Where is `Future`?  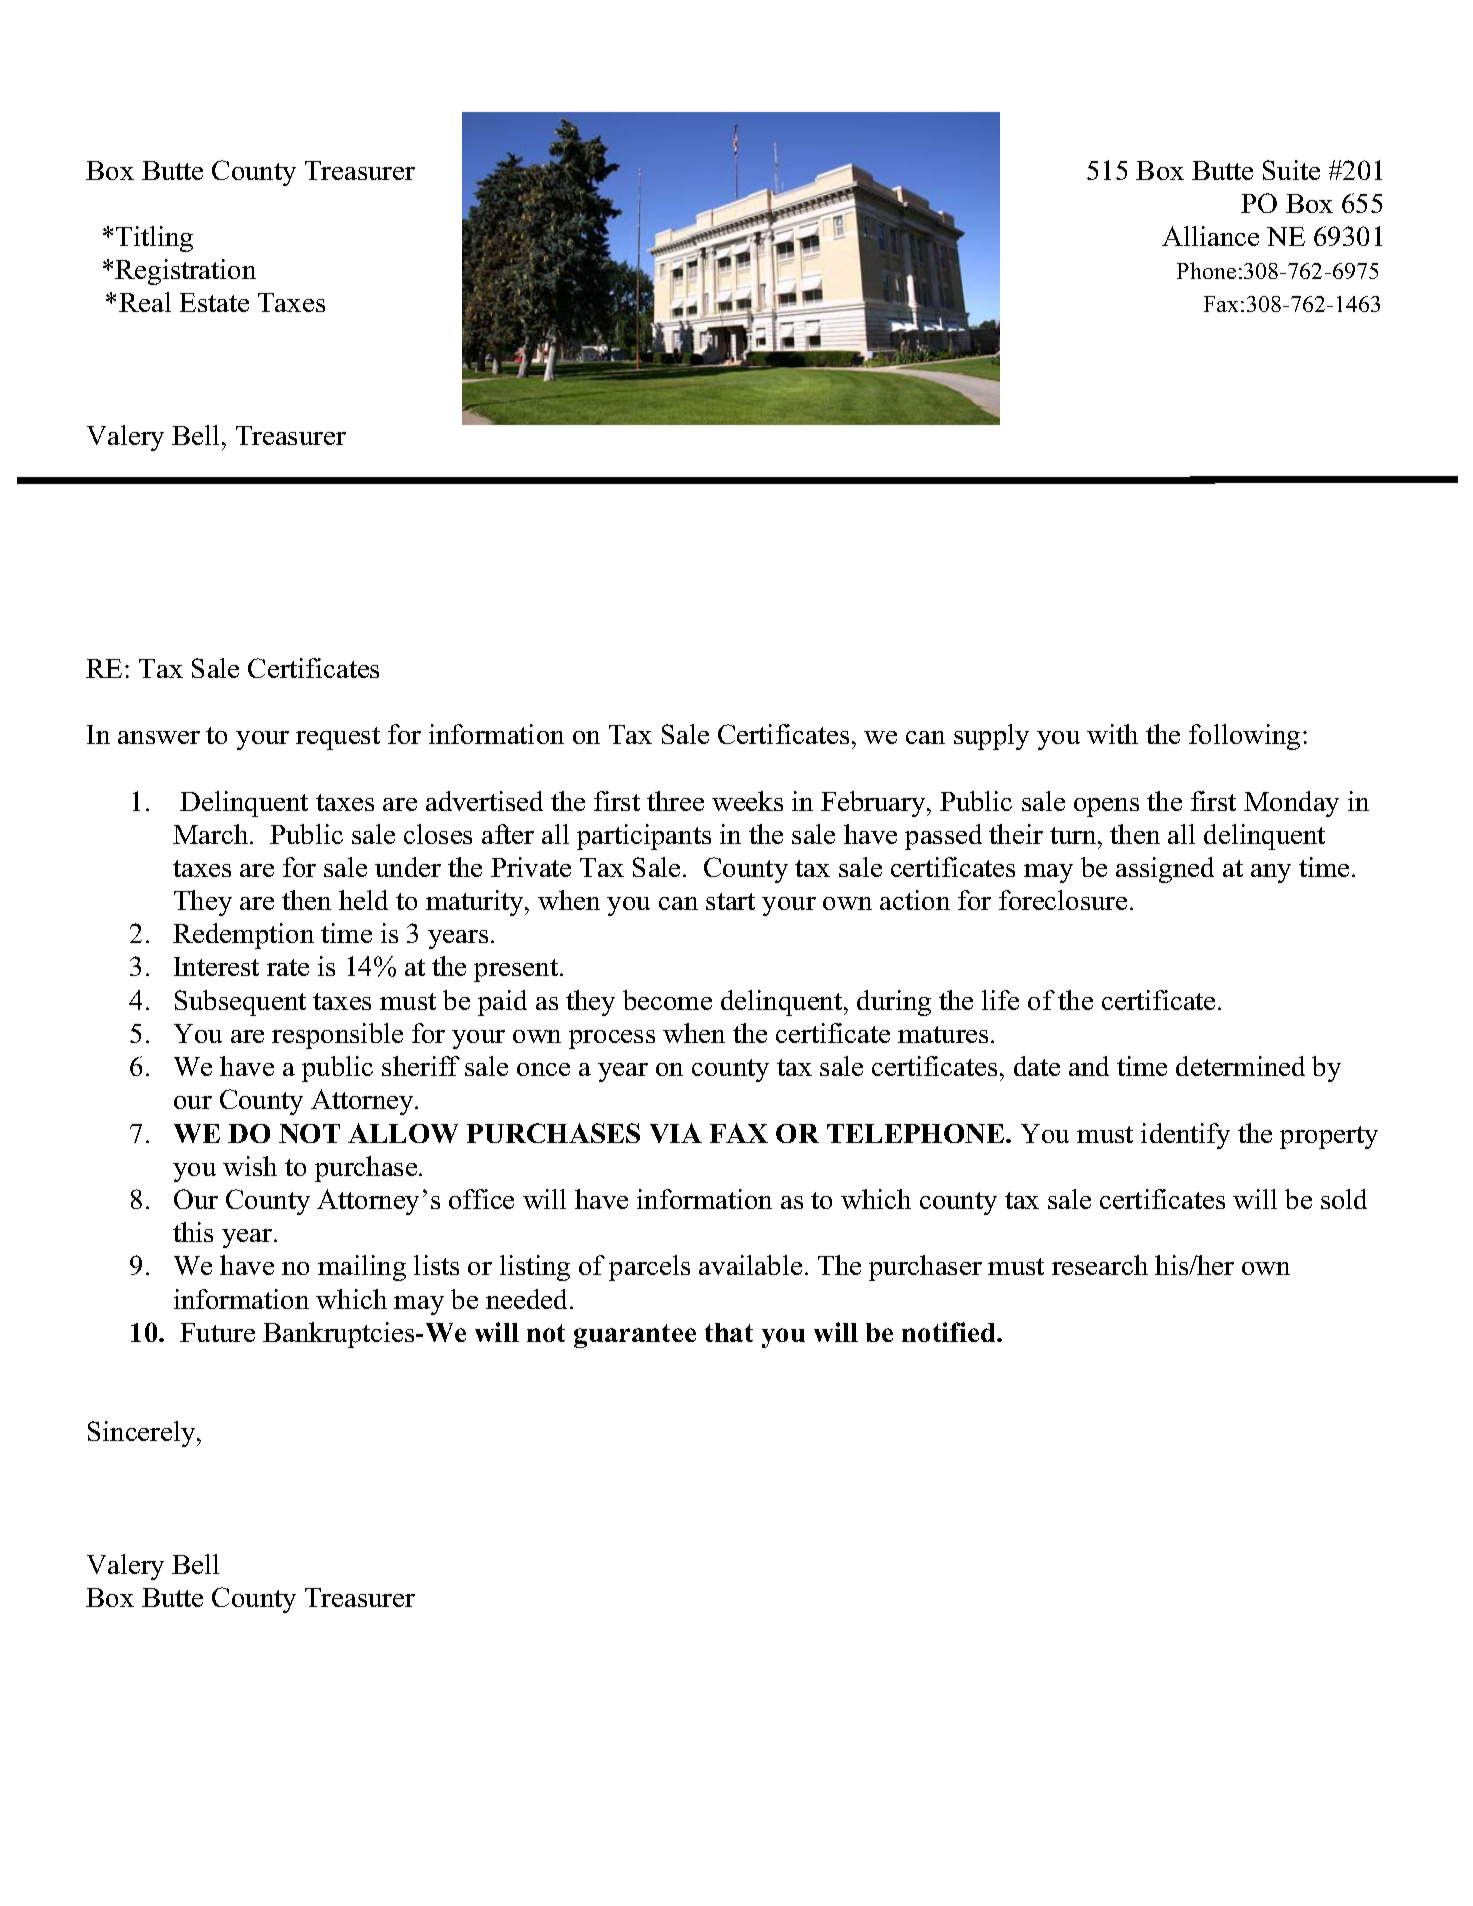 Future is located at coordinates (217, 1332).
